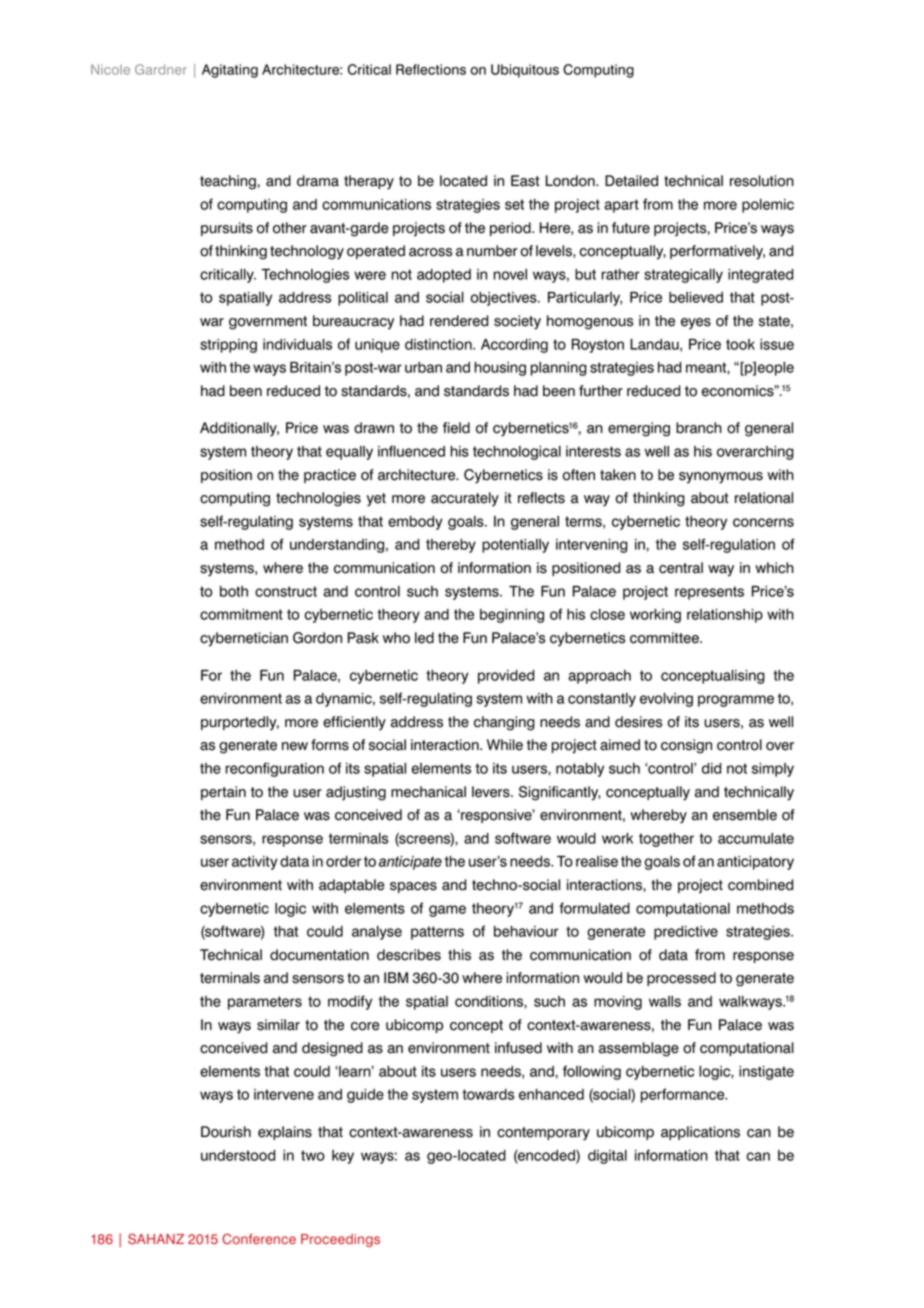 Image resolution: width=924 pixels, height=1308 pixels. What do you see at coordinates (228, 346) in the screenshot?
I see `stripping` at bounding box center [228, 346].
